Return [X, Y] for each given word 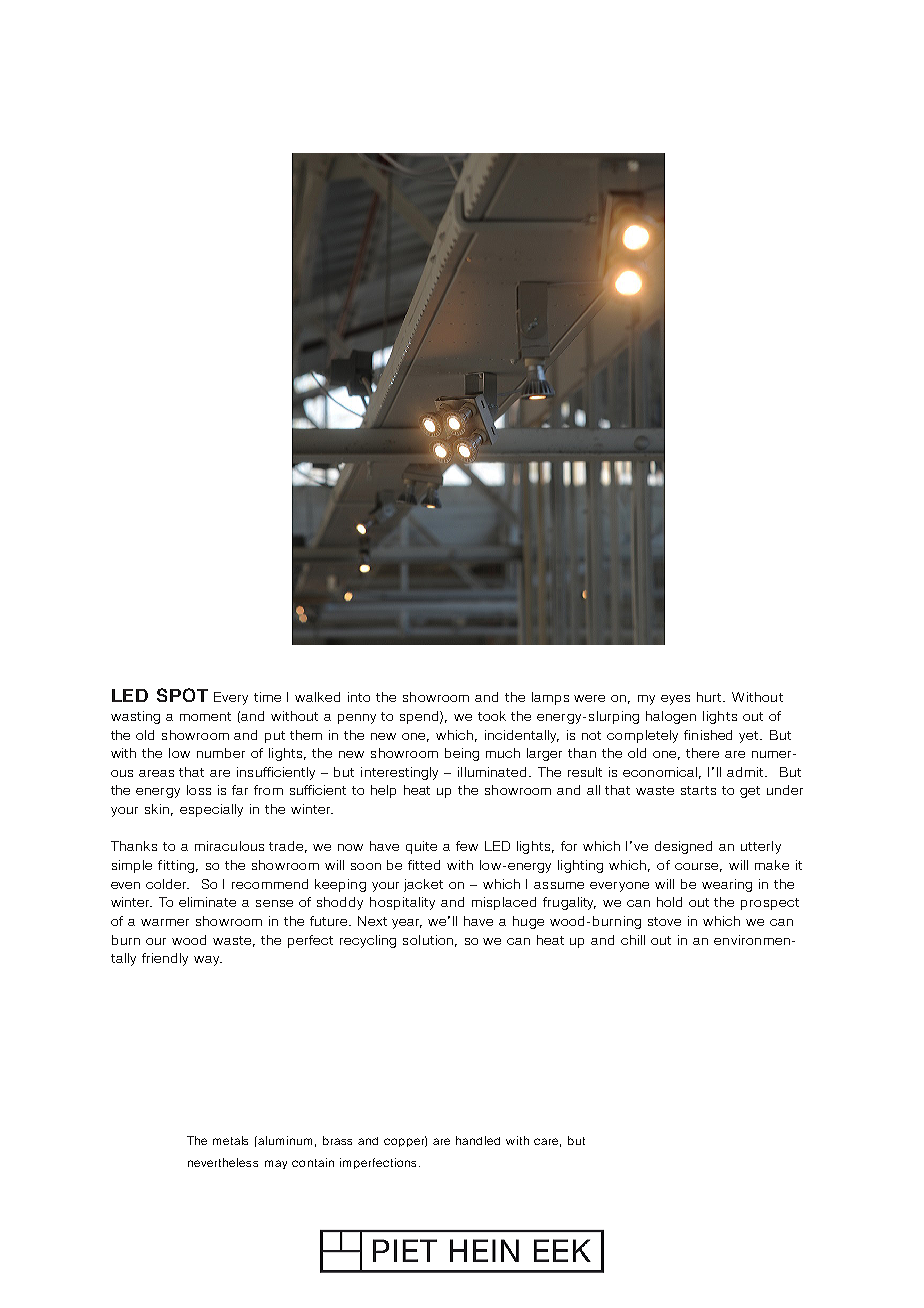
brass [337, 1140]
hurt [710, 697]
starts [698, 790]
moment [205, 716]
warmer [165, 922]
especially [211, 810]
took [492, 716]
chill [633, 940]
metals [230, 1140]
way [208, 961]
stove [664, 921]
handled [478, 1140]
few [467, 846]
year [407, 924]
